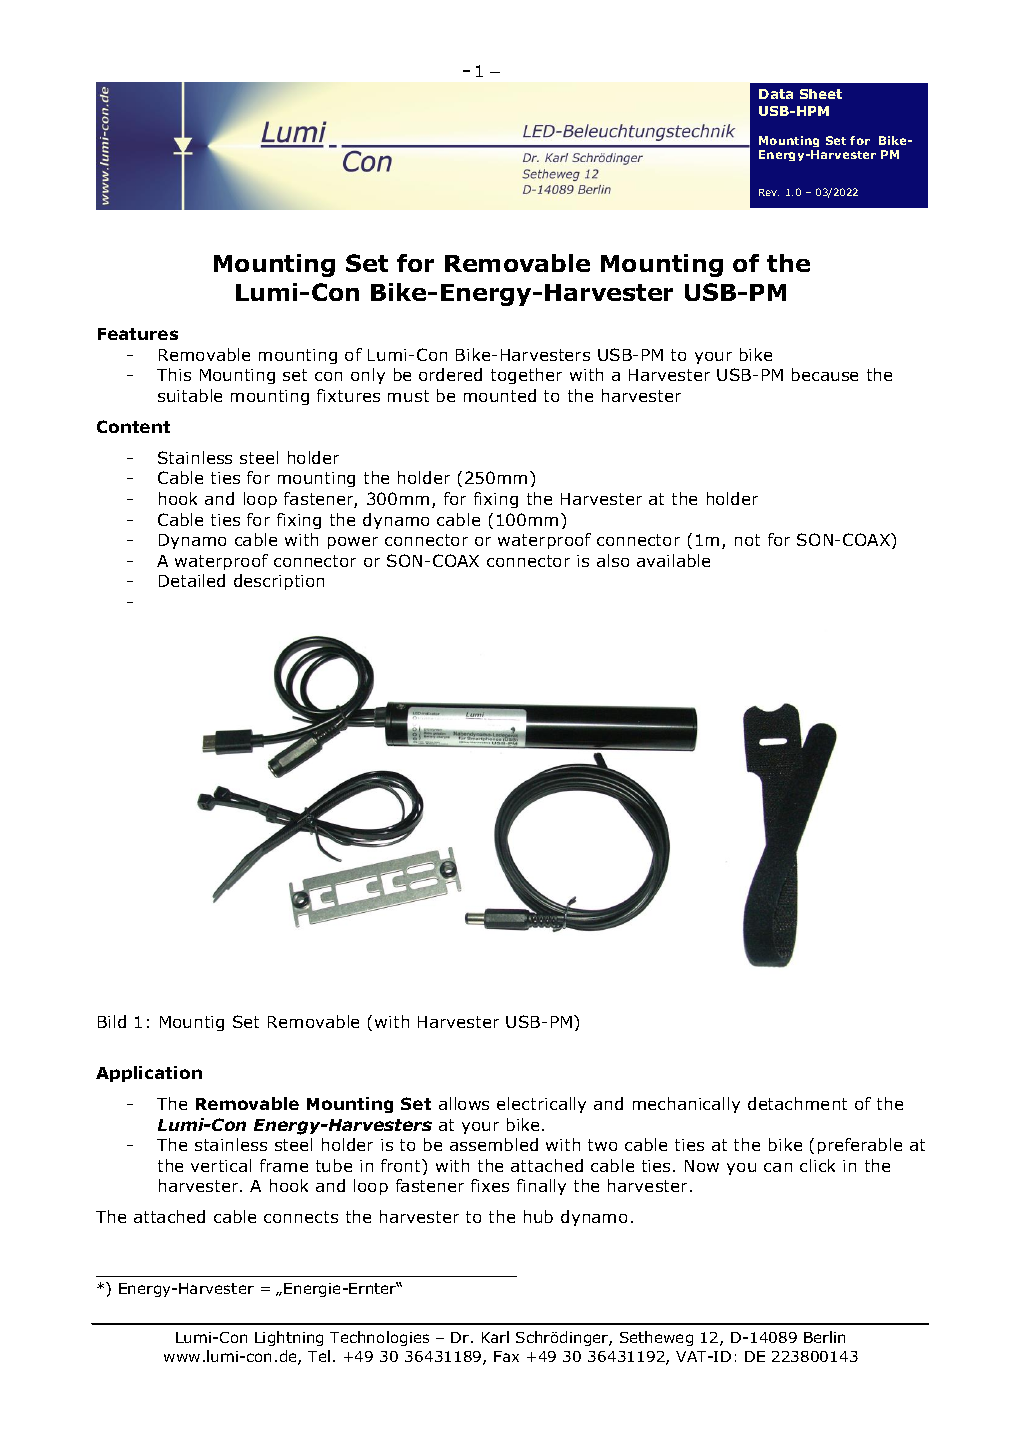 This image has width=1011, height=1429. What do you see at coordinates (495, 1337) in the image?
I see `Karl` at bounding box center [495, 1337].
